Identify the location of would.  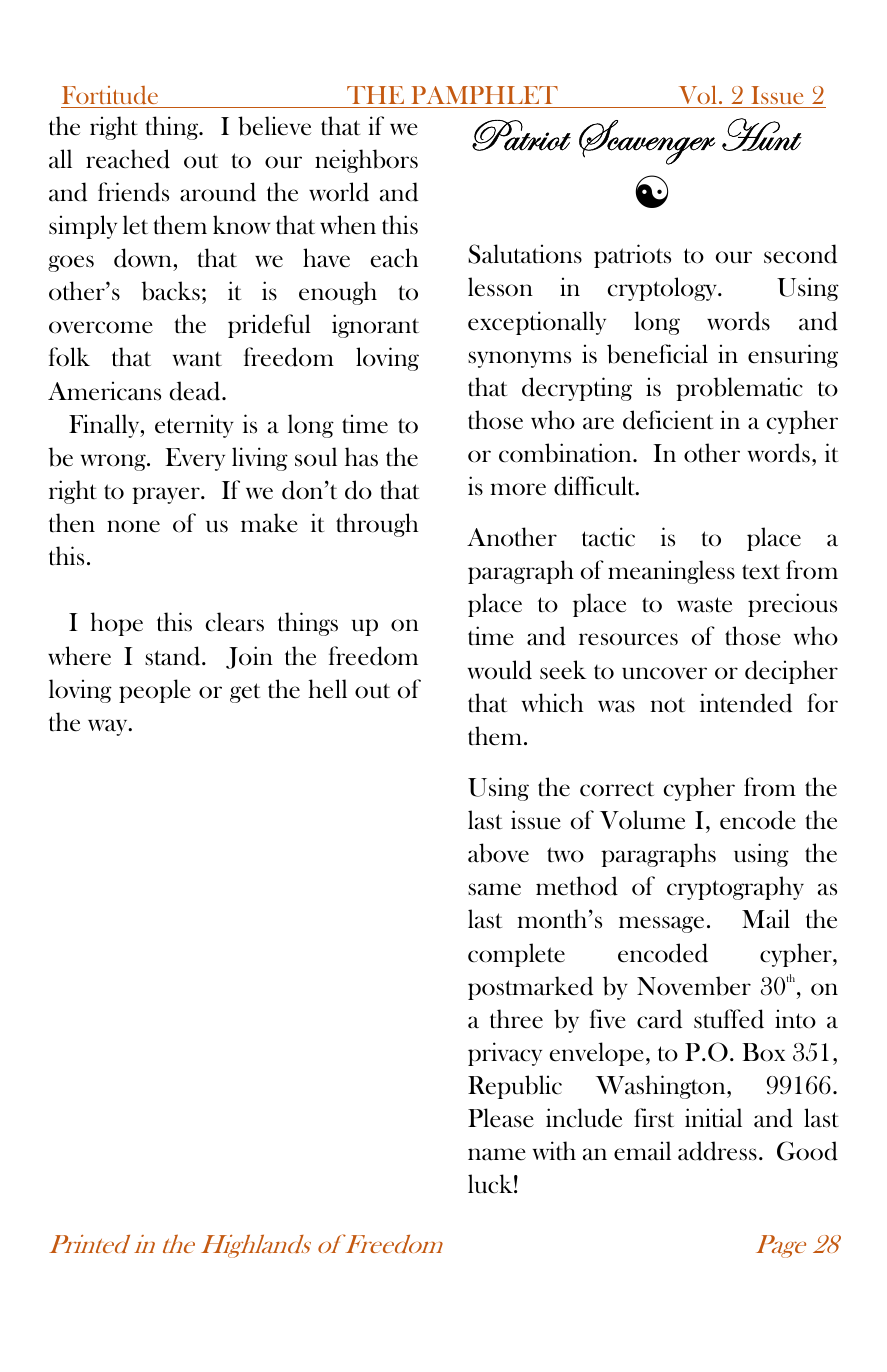
(500, 670).
